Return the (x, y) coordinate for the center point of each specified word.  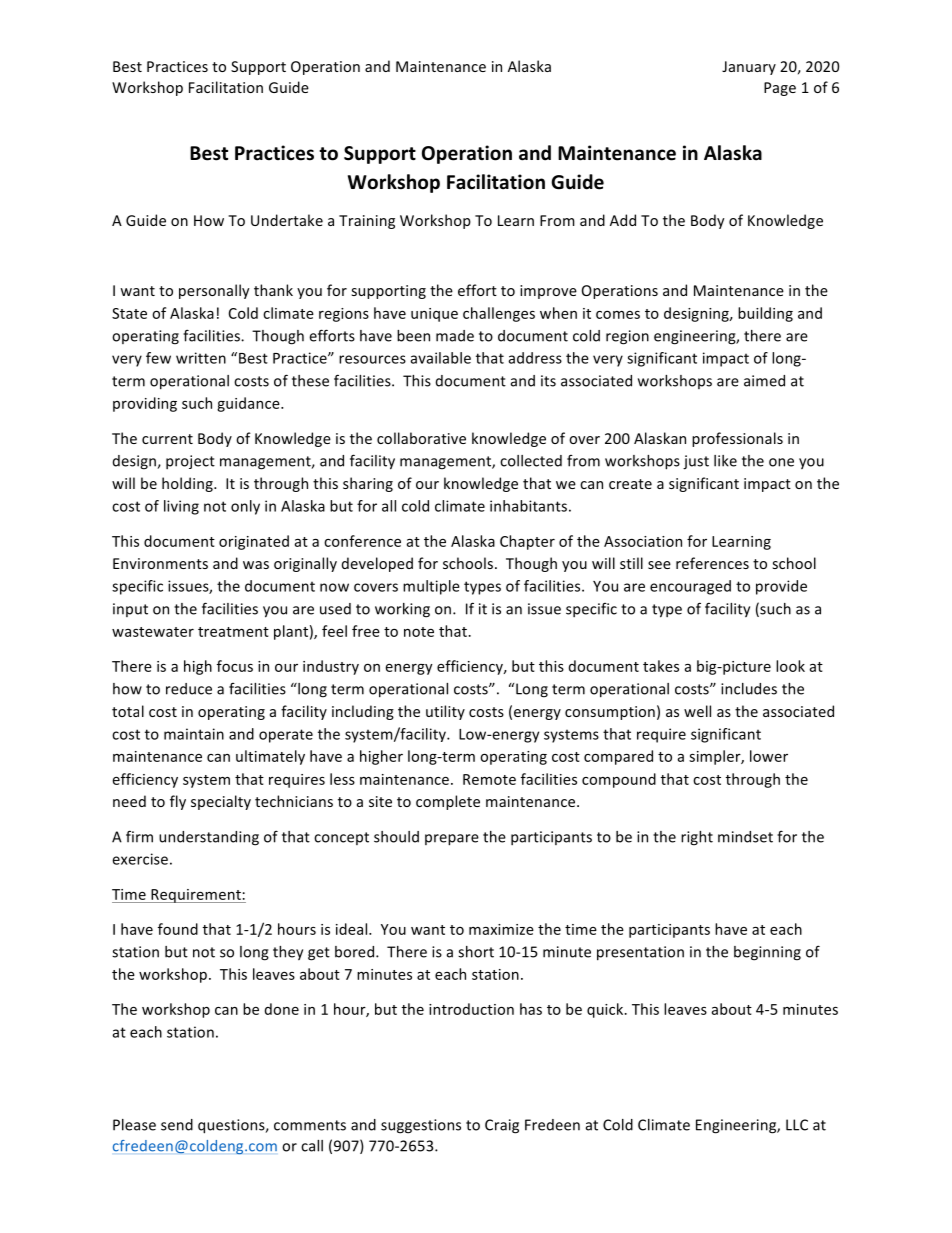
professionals (737, 439)
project (190, 462)
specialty (221, 802)
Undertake (287, 220)
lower (769, 756)
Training (367, 222)
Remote (489, 779)
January (749, 68)
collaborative (421, 438)
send (177, 1125)
